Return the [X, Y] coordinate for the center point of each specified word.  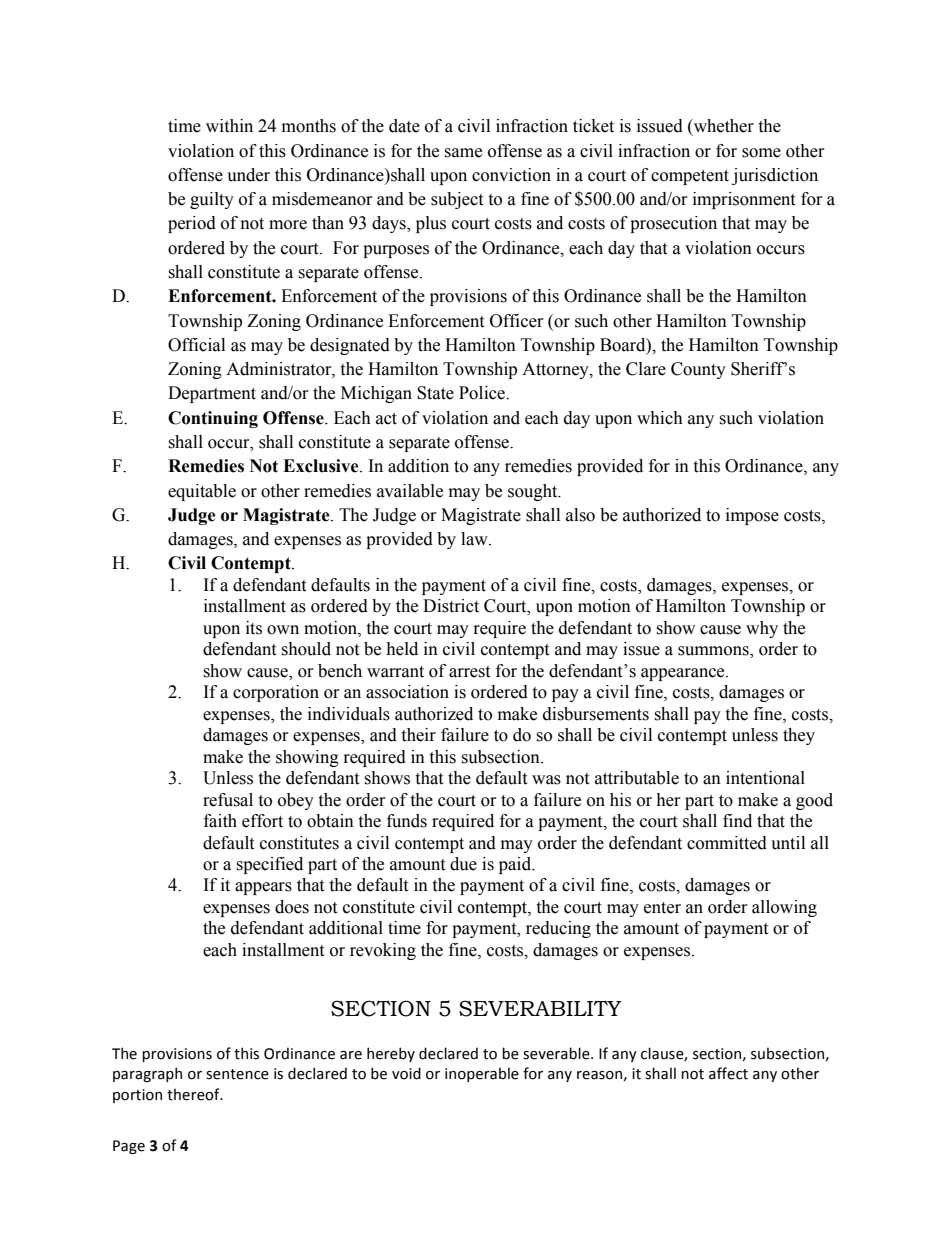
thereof [194, 1094]
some [761, 153]
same [463, 153]
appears [263, 888]
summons [714, 652]
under [248, 175]
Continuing [213, 419]
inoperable [482, 1074]
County [698, 370]
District [451, 606]
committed [727, 843]
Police [483, 393]
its [254, 628]
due [463, 864]
